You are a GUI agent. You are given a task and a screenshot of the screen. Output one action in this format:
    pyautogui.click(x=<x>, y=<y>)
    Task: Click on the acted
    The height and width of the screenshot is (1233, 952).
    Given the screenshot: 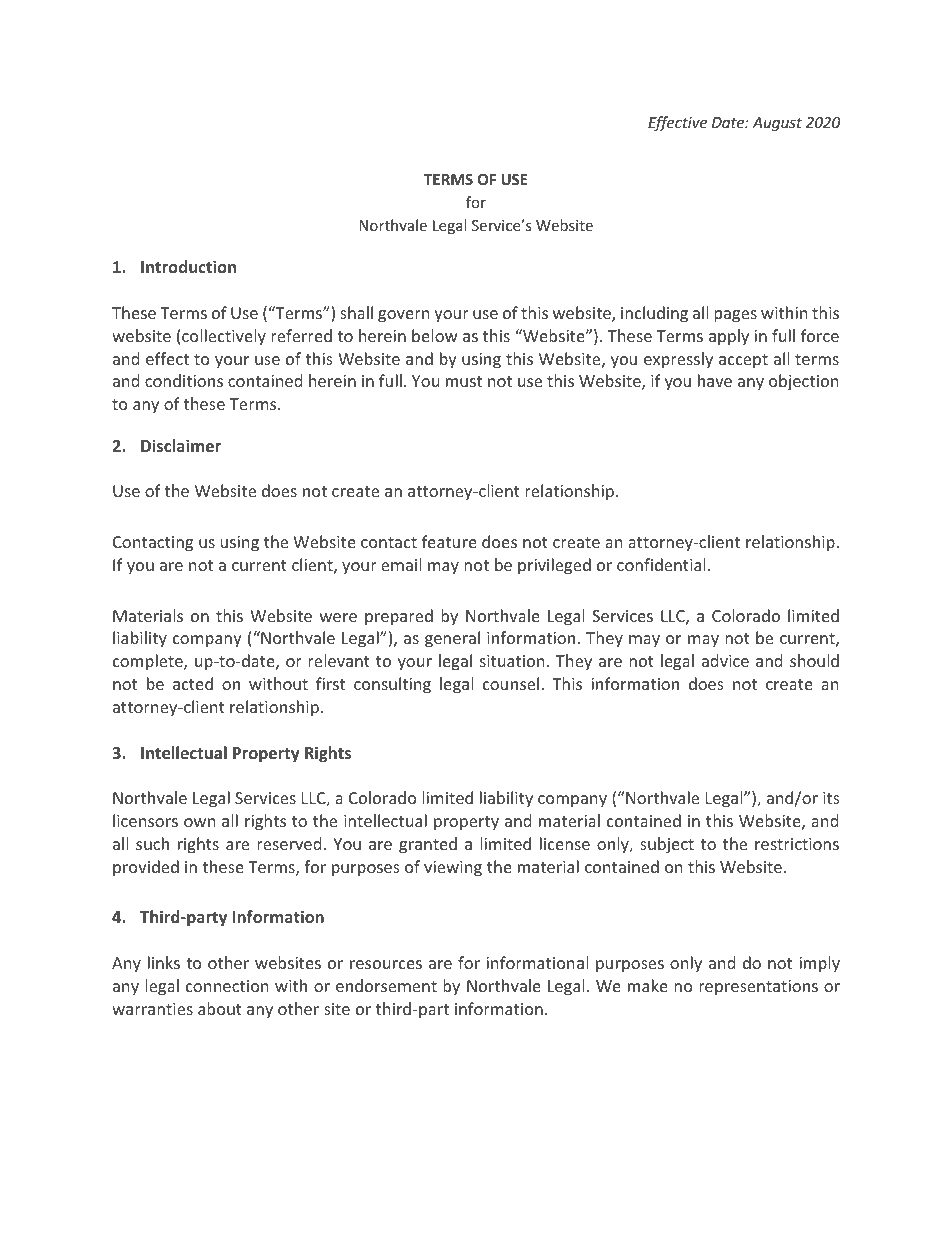 What is the action you would take?
    pyautogui.click(x=193, y=683)
